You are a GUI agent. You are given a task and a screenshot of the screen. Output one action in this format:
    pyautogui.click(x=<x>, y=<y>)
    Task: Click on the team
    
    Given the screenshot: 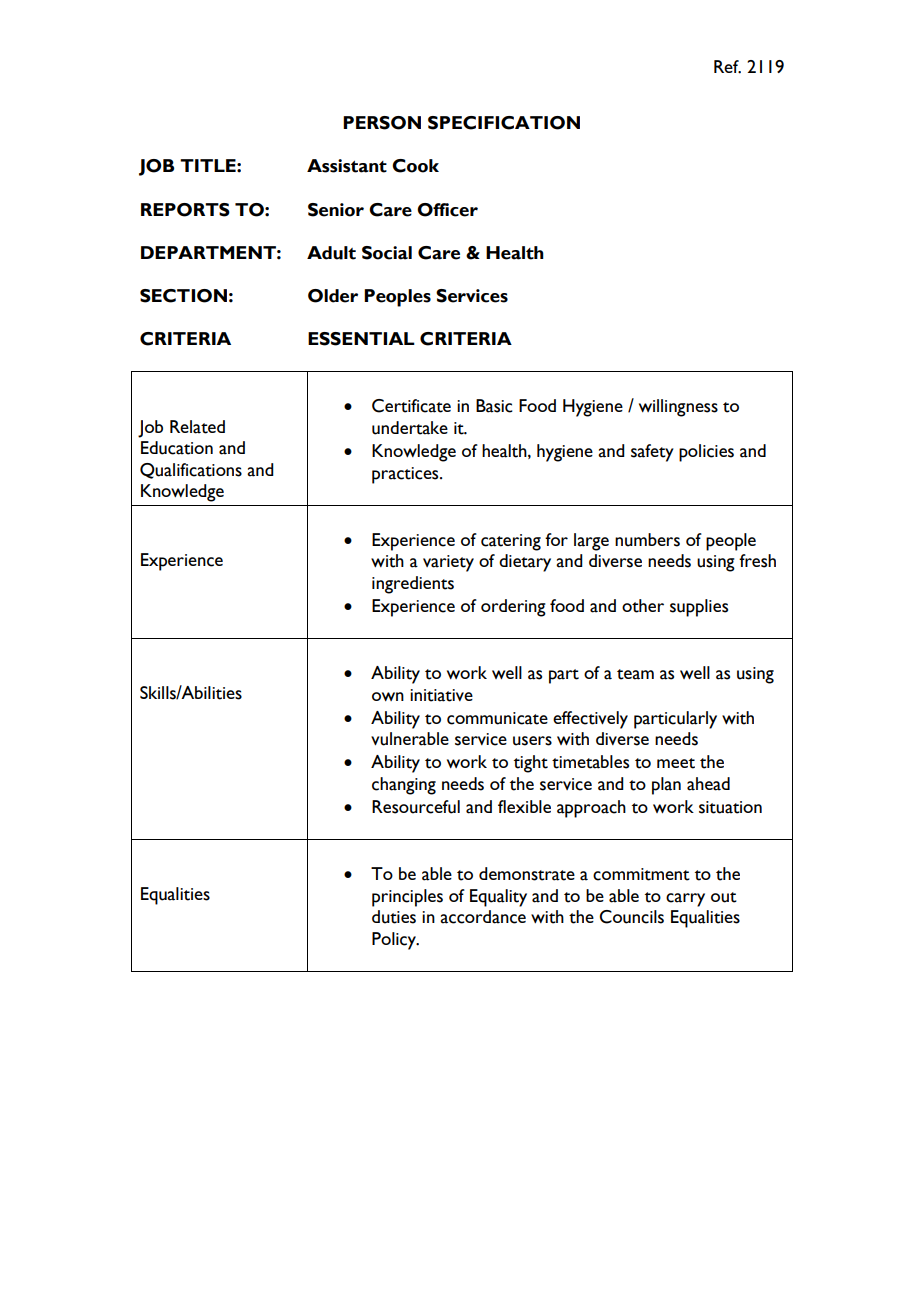 What is the action you would take?
    pyautogui.click(x=635, y=674)
